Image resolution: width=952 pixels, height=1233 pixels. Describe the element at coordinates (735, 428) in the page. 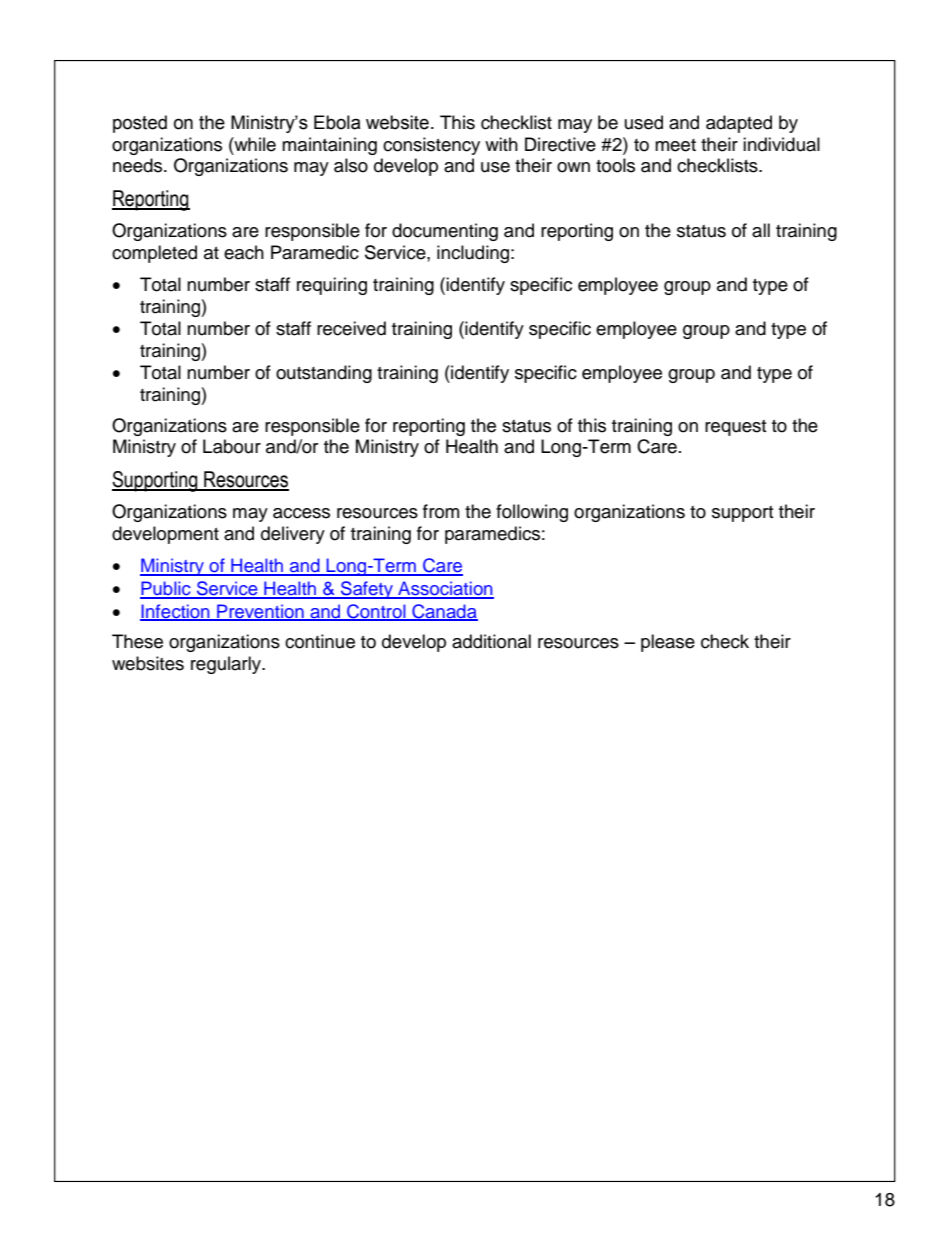

I see `request` at that location.
